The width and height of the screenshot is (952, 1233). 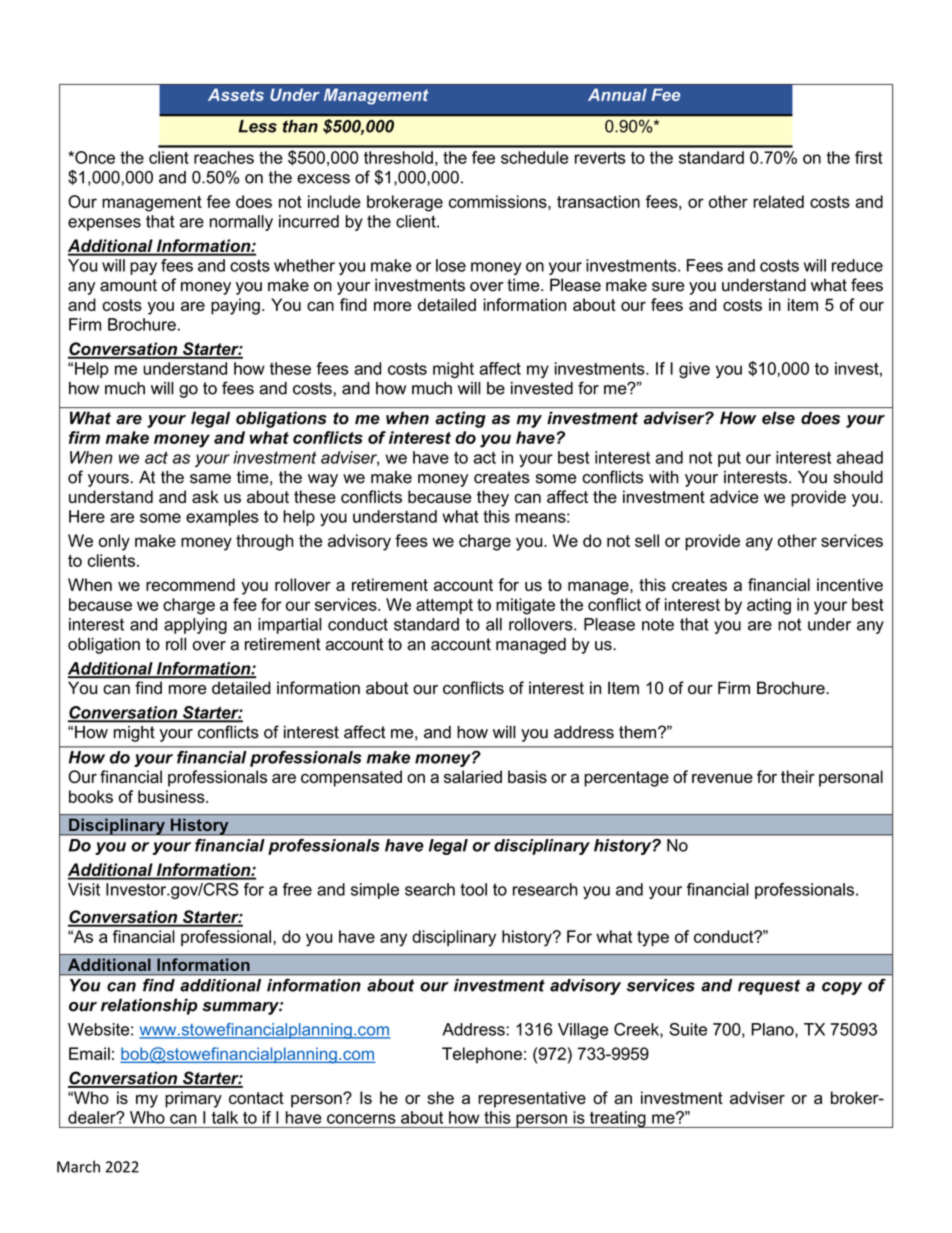 What do you see at coordinates (224, 157) in the screenshot?
I see `reaches` at bounding box center [224, 157].
